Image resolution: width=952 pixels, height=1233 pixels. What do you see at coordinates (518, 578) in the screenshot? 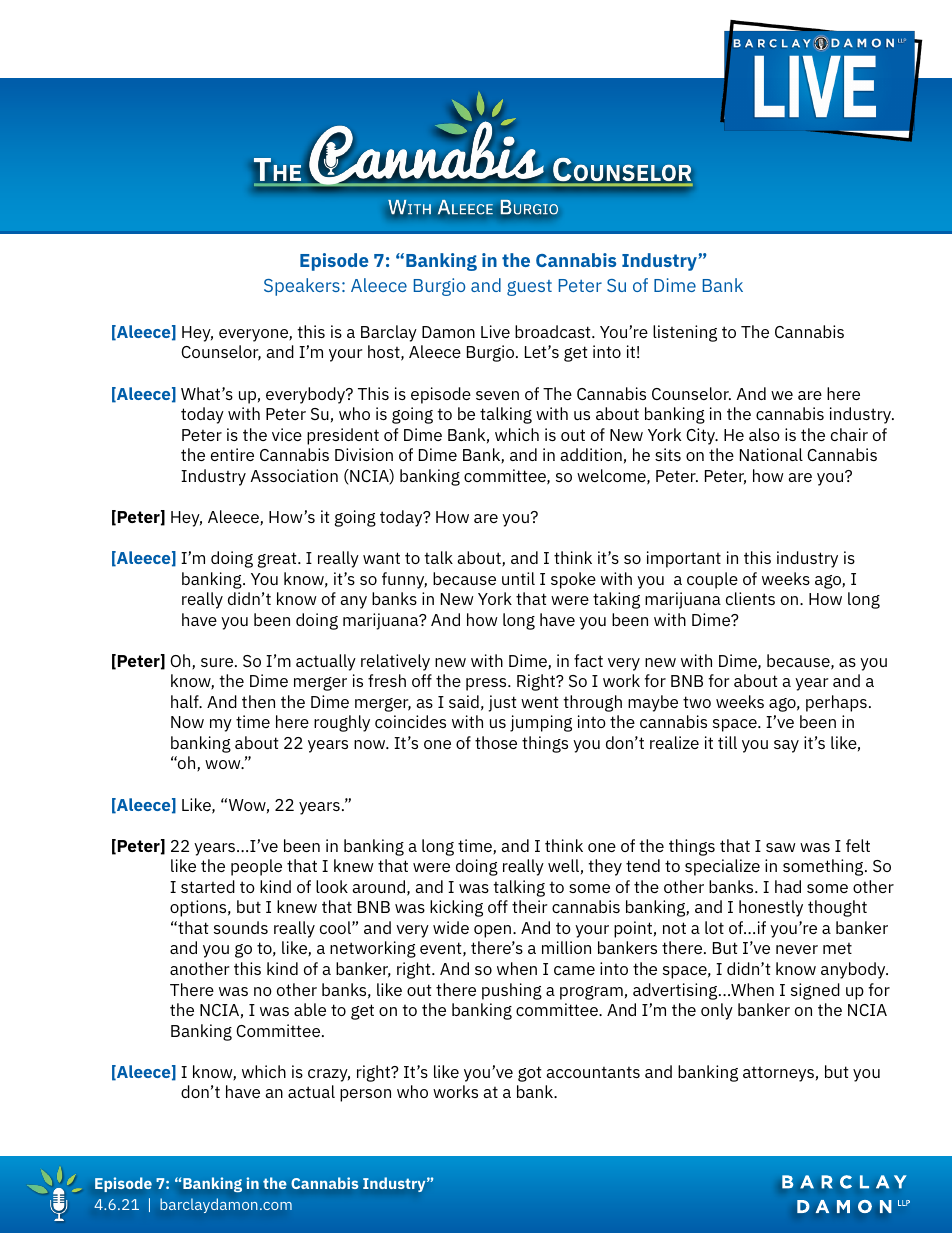
I see `until` at bounding box center [518, 578].
